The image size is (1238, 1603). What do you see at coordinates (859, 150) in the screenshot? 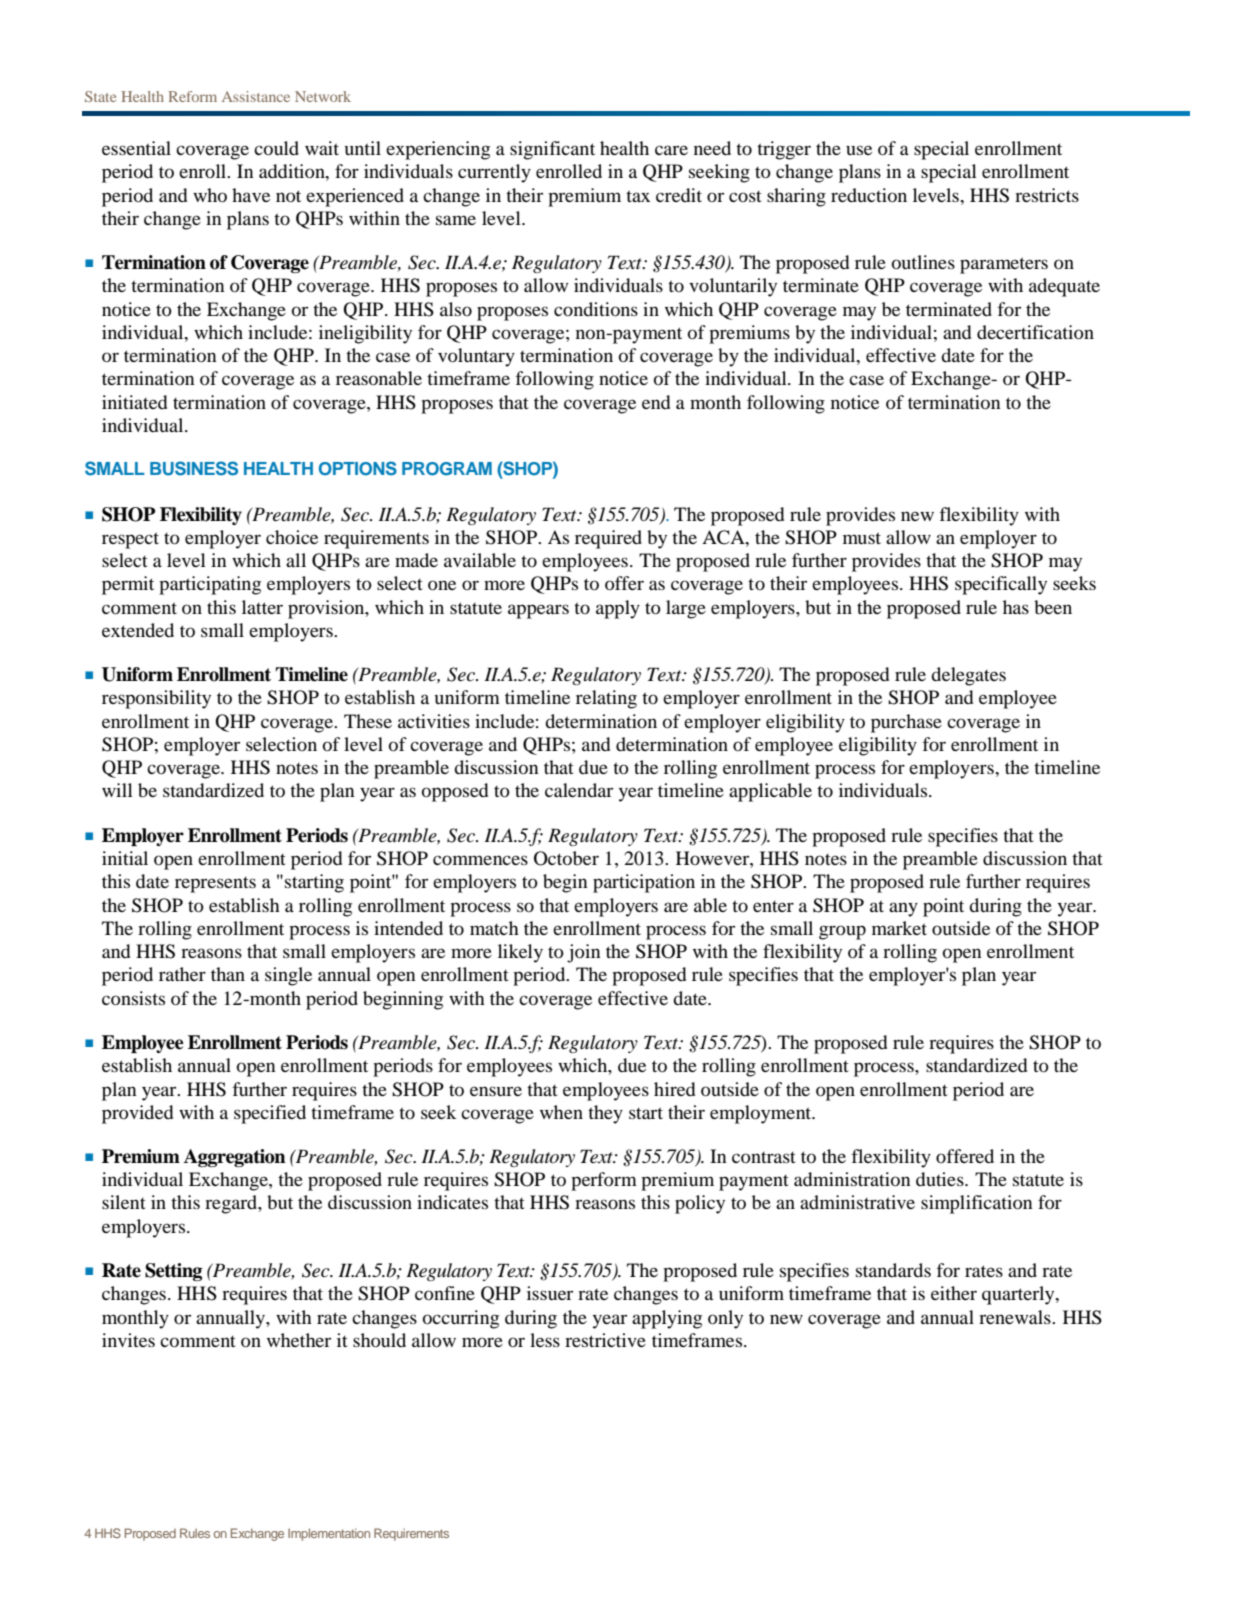
I see `use` at bounding box center [859, 150].
